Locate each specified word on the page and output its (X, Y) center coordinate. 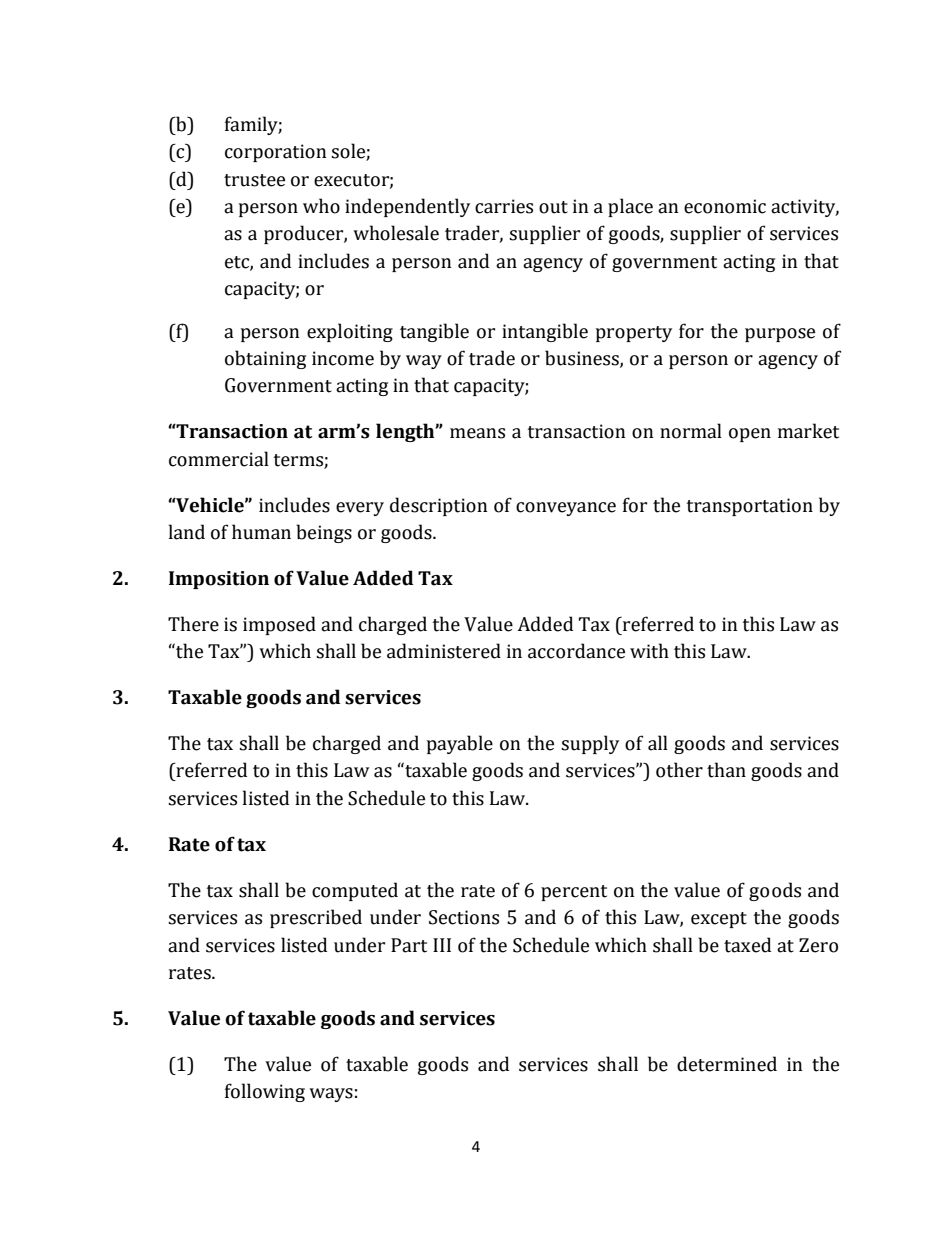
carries (504, 206)
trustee (254, 180)
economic (725, 206)
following (265, 1092)
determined (727, 1064)
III (442, 945)
